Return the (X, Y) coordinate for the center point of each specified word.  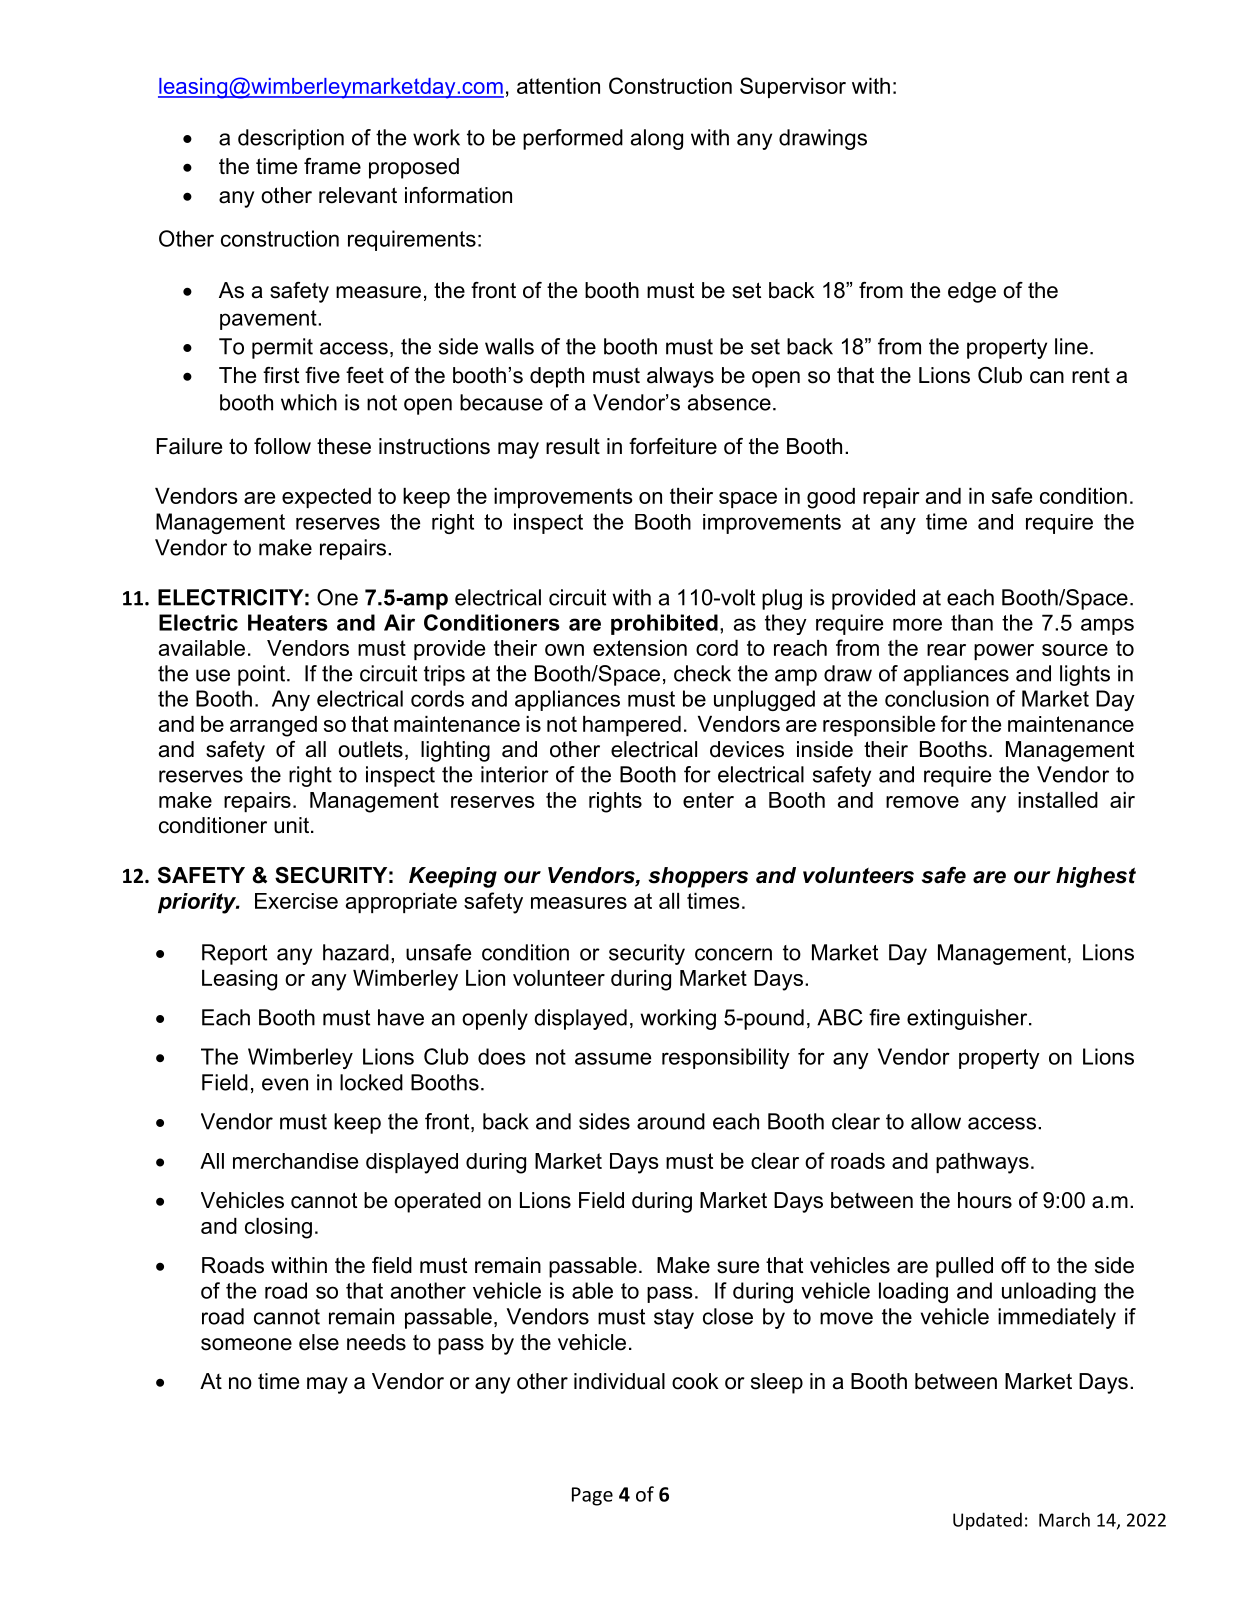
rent (1091, 376)
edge (972, 292)
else (319, 1342)
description (291, 139)
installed (1058, 800)
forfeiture (673, 446)
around (671, 1121)
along (657, 139)
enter (708, 800)
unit (291, 825)
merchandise (295, 1161)
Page (592, 1496)
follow (282, 446)
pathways (982, 1163)
